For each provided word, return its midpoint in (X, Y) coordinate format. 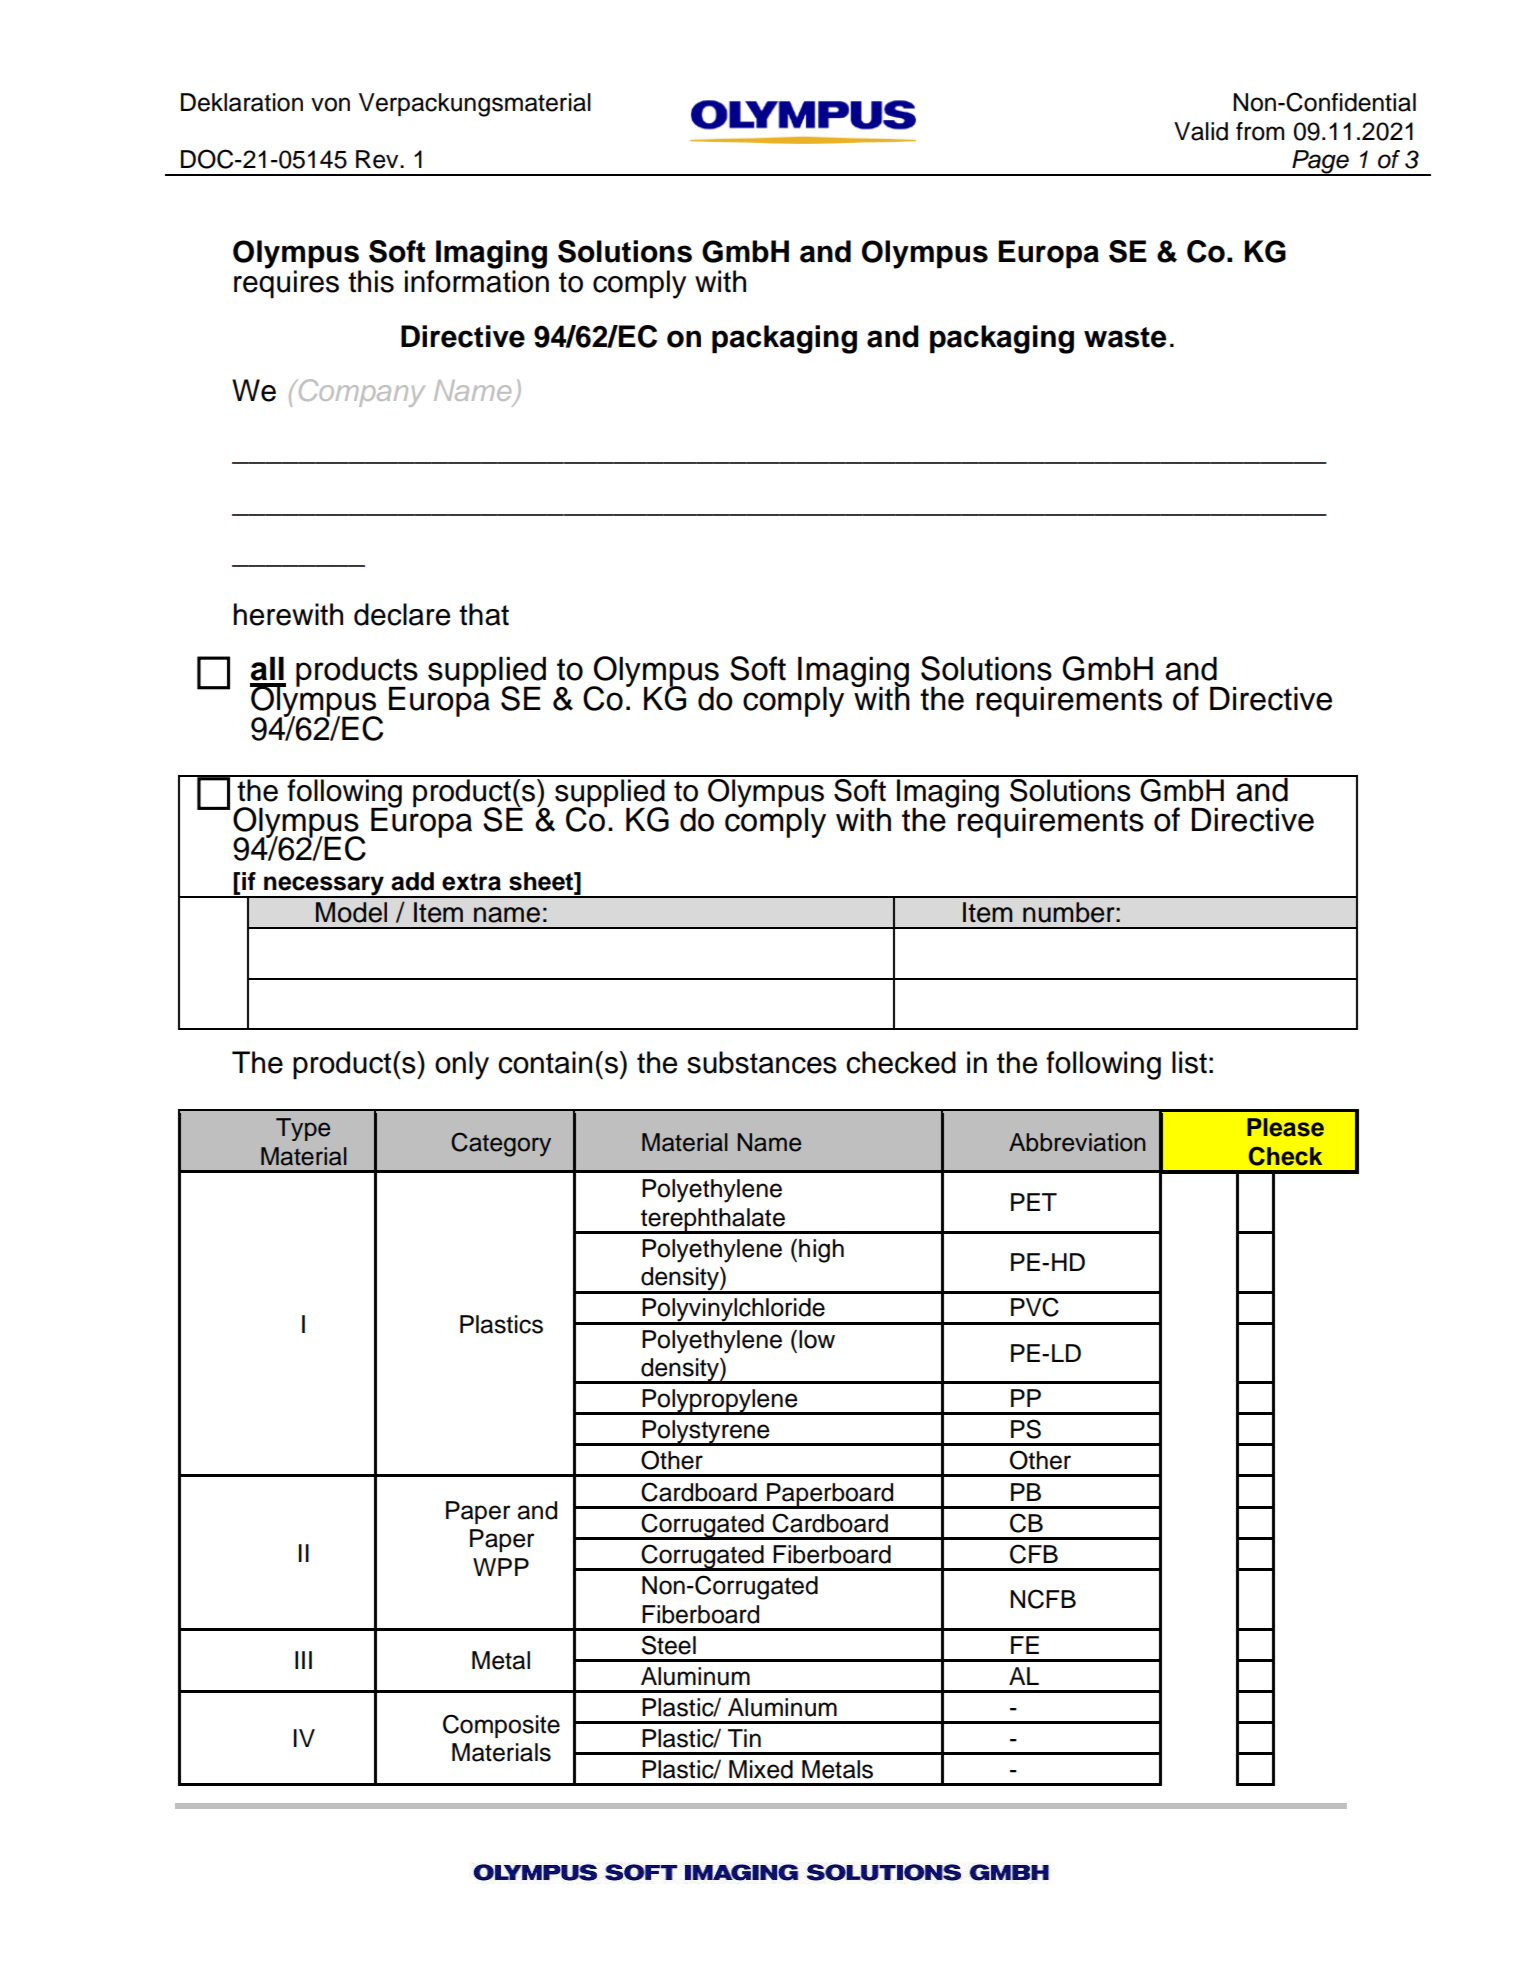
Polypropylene (720, 1402)
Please (1285, 1127)
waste (1125, 337)
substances (762, 1062)
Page (1320, 163)
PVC (1035, 1307)
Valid (1201, 131)
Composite (501, 1726)
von (330, 104)
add (412, 881)
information (477, 280)
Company (360, 393)
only (462, 1065)
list (1189, 1062)
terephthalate (713, 1220)
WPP (501, 1567)
